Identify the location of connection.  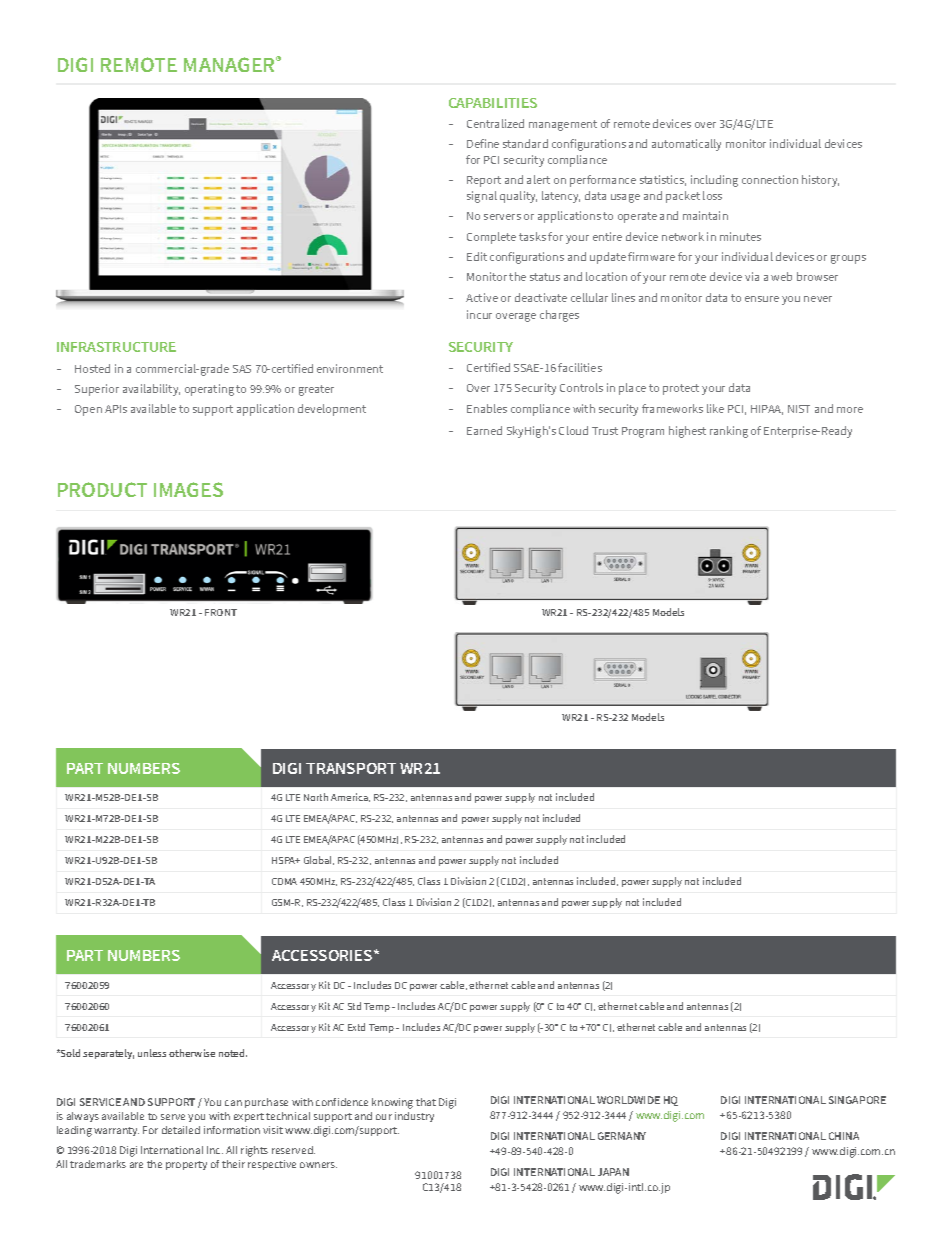
(770, 179).
